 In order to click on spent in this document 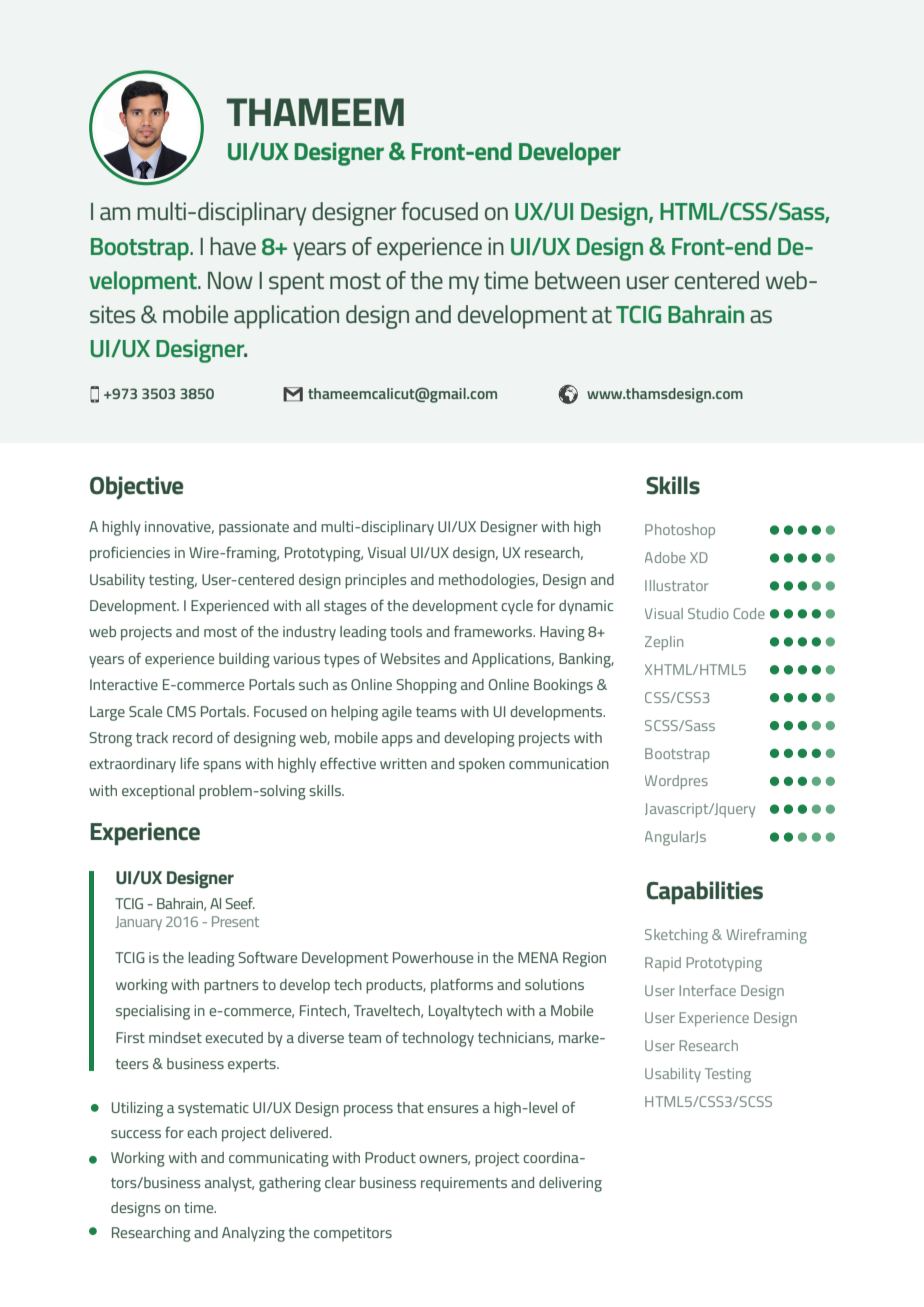, I will do `click(296, 284)`.
